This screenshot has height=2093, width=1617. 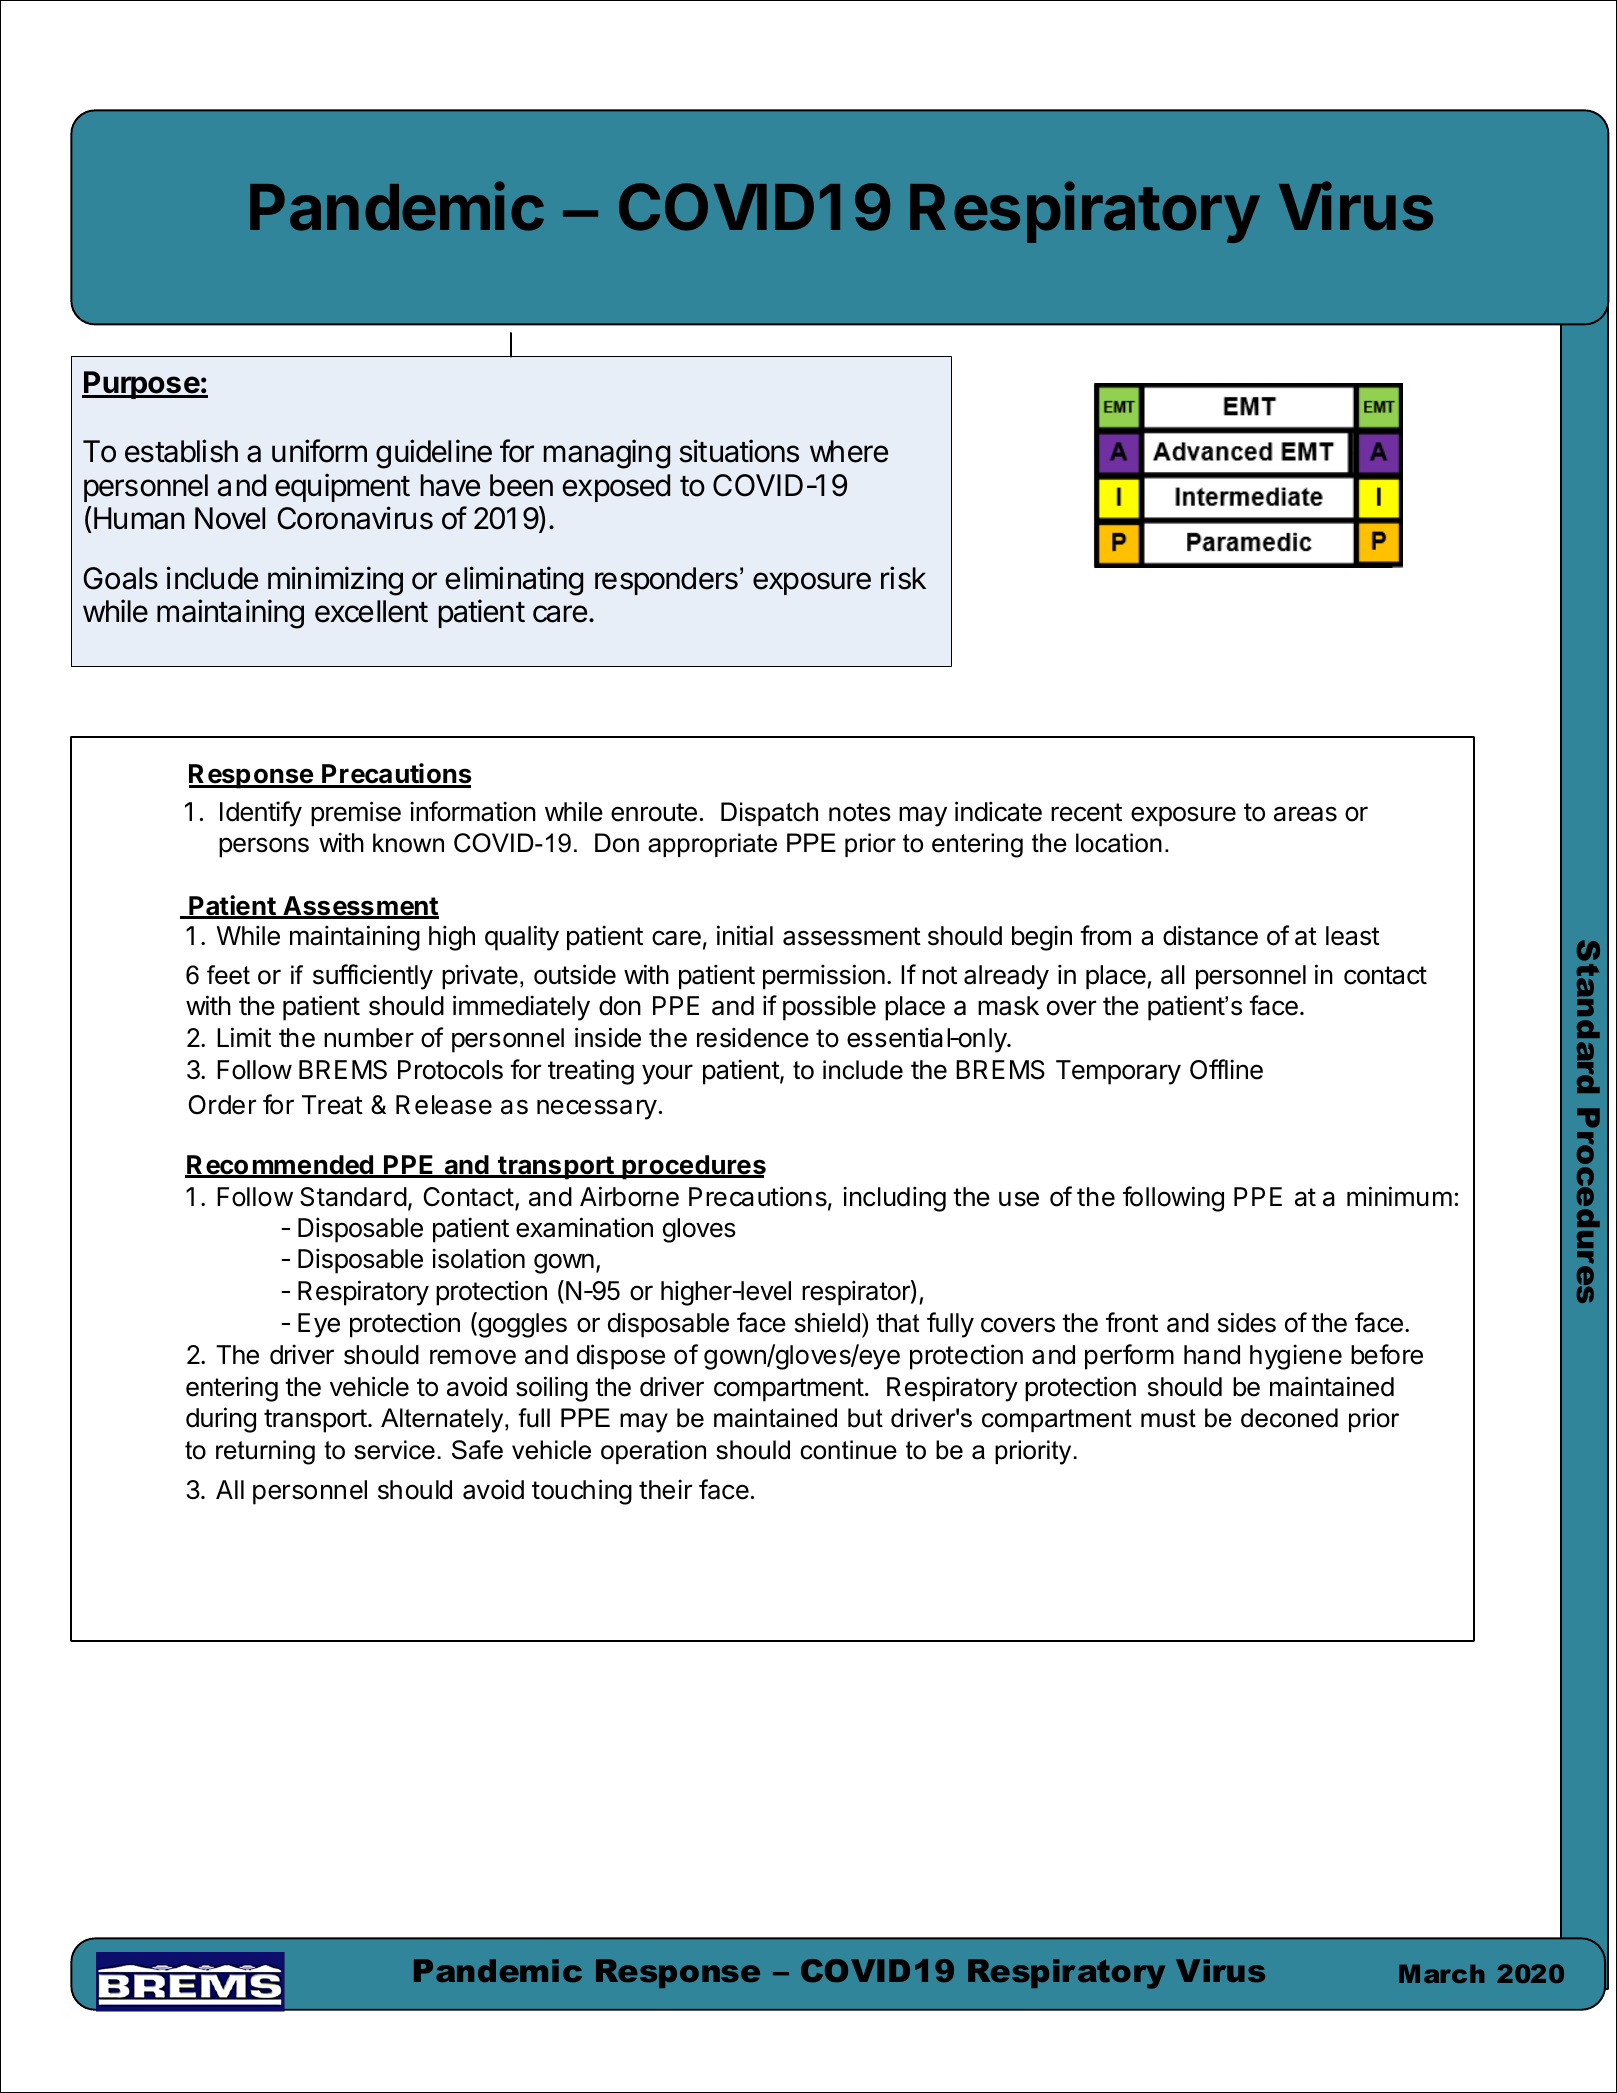 What do you see at coordinates (1305, 814) in the screenshot?
I see `areas` at bounding box center [1305, 814].
